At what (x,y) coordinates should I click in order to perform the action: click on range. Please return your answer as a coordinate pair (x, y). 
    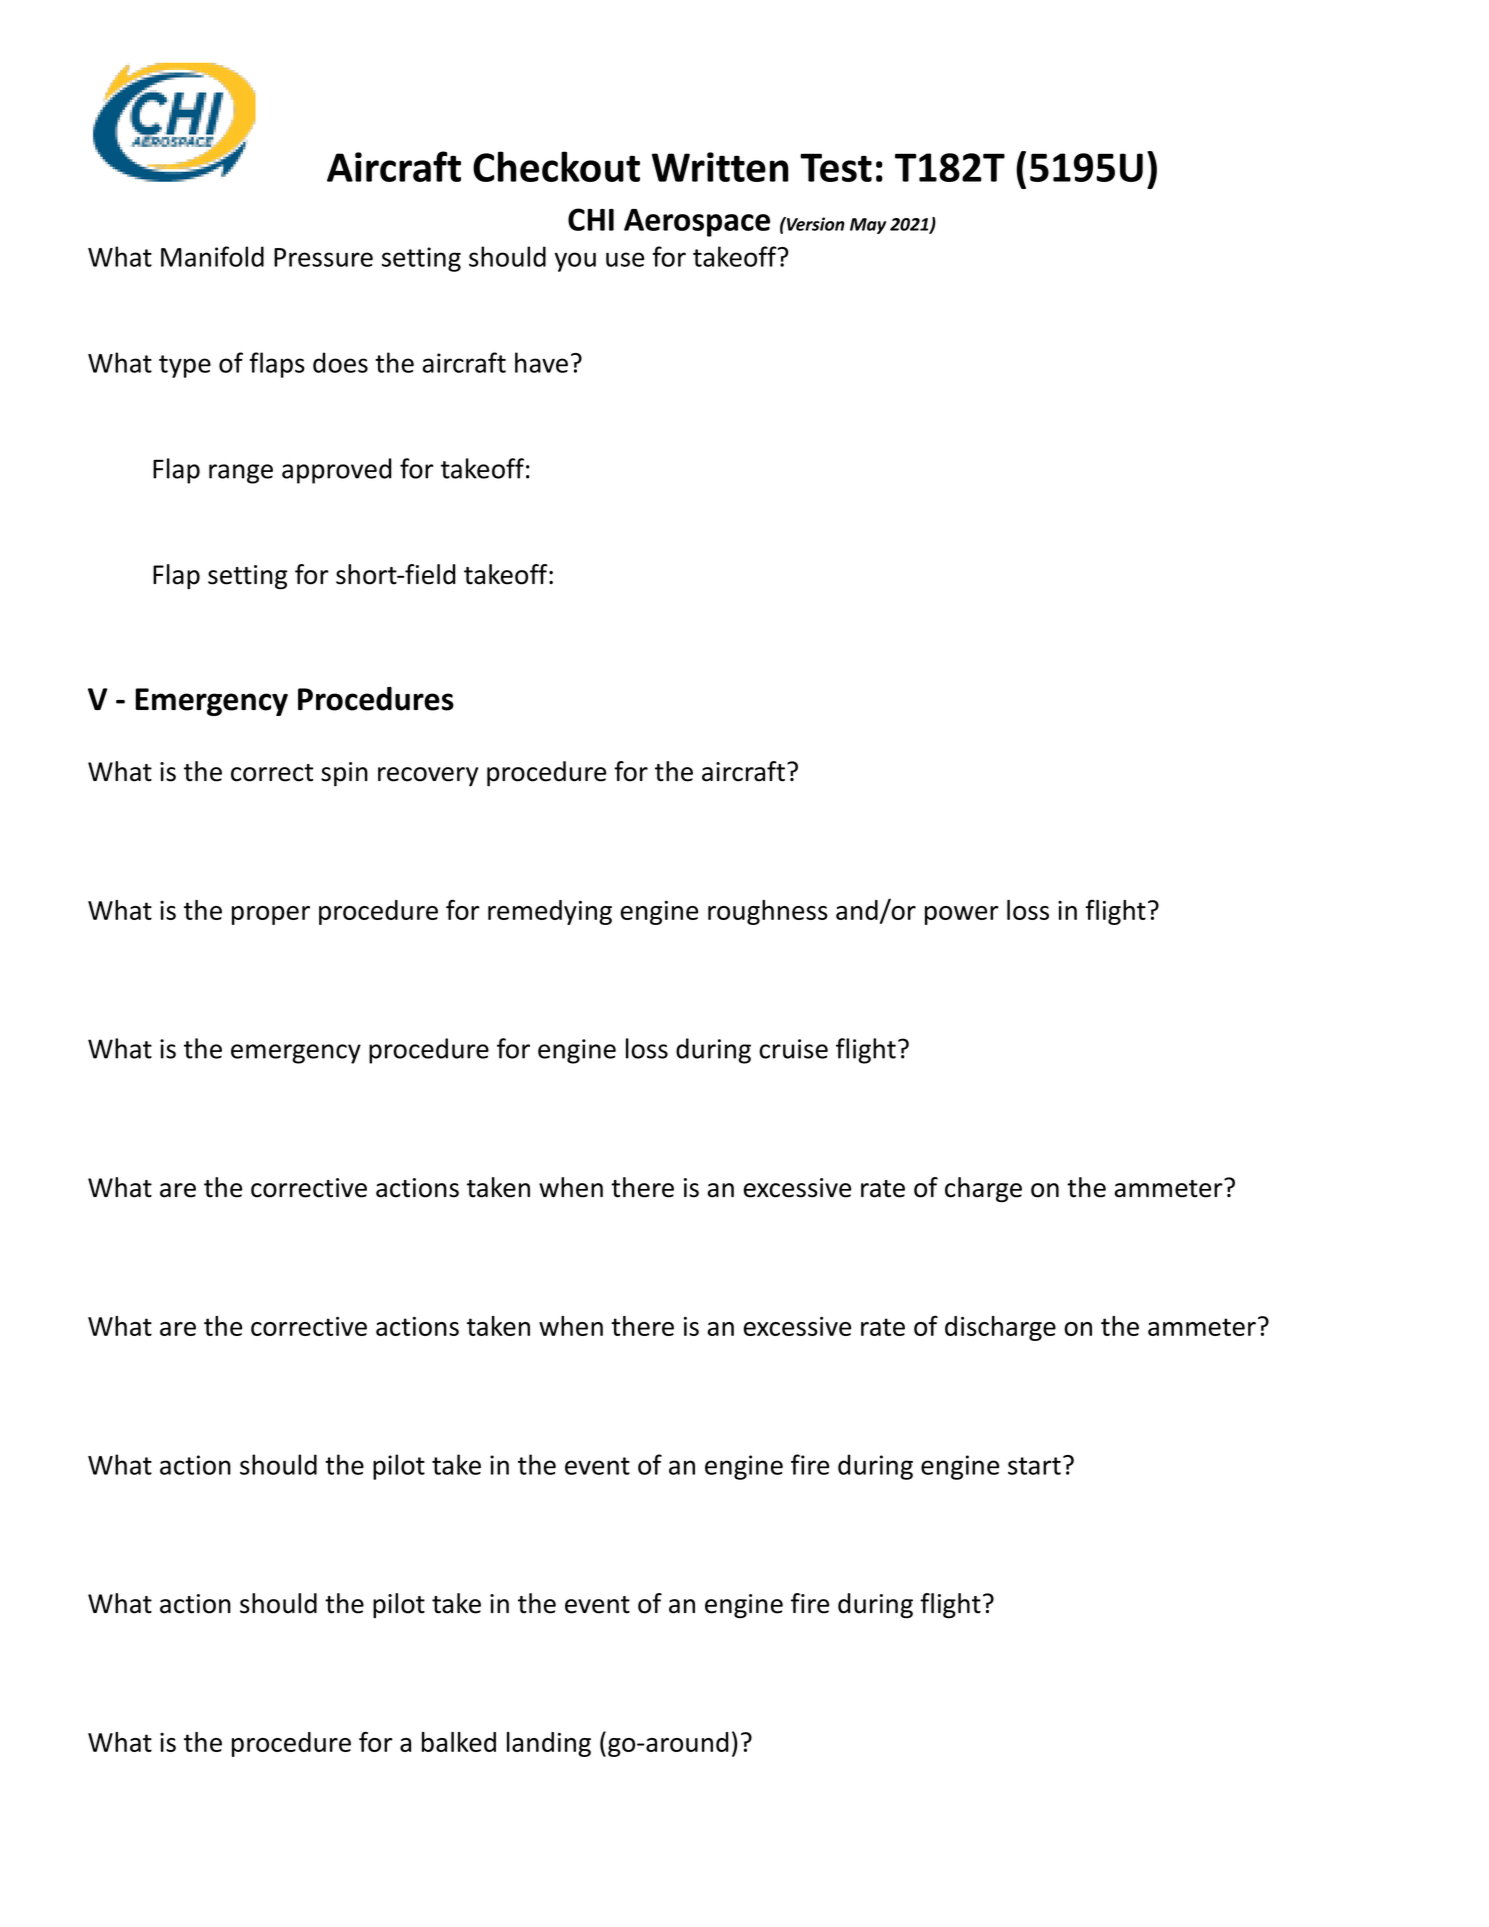
    Looking at the image, I should click on (241, 474).
